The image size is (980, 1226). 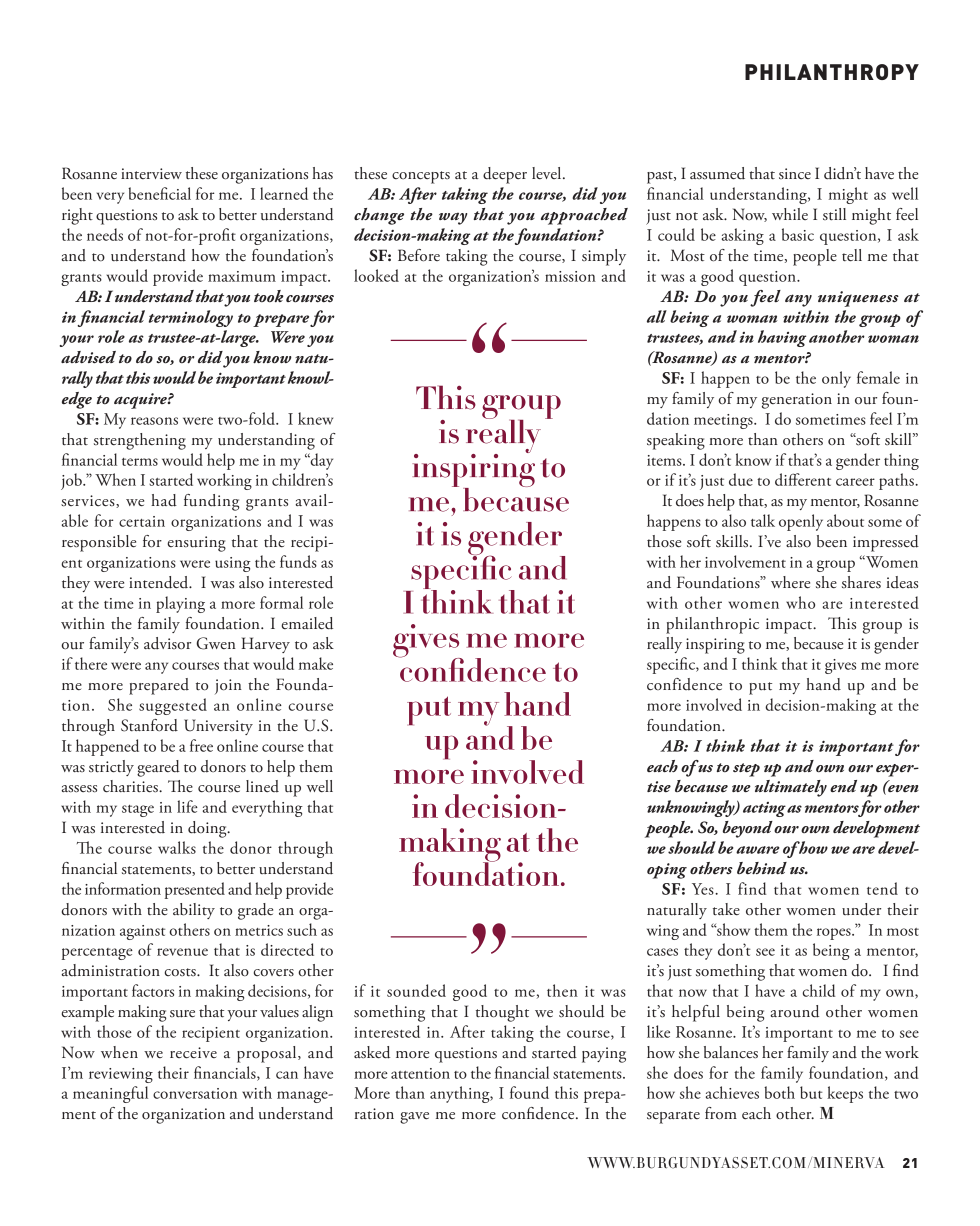 What do you see at coordinates (177, 847) in the document?
I see `walks` at bounding box center [177, 847].
